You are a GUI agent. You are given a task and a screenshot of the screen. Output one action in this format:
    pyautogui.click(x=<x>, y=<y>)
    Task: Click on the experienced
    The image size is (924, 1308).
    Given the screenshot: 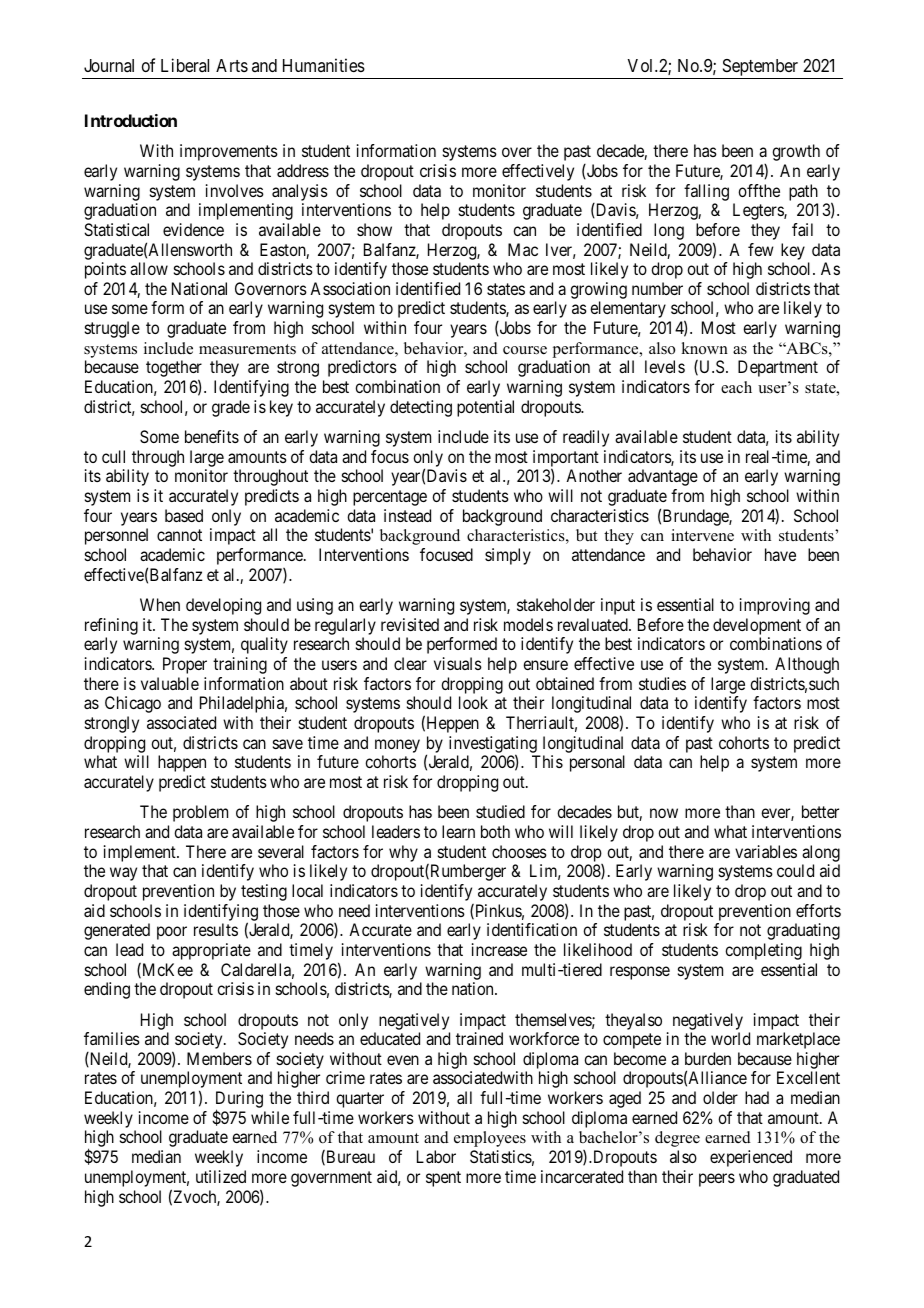 What is the action you would take?
    pyautogui.click(x=751, y=1158)
